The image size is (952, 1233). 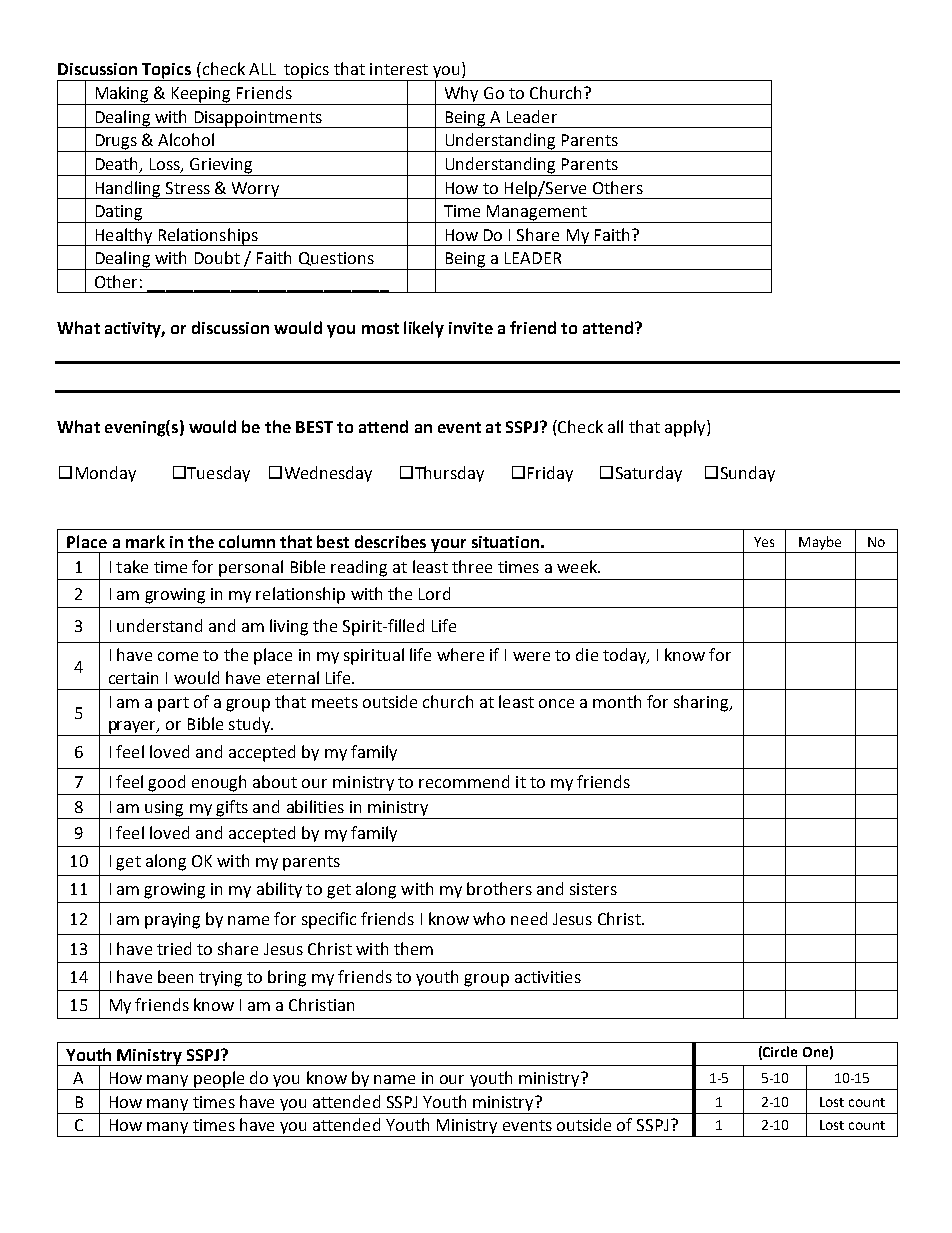 What do you see at coordinates (202, 96) in the screenshot?
I see `Keeping` at bounding box center [202, 96].
